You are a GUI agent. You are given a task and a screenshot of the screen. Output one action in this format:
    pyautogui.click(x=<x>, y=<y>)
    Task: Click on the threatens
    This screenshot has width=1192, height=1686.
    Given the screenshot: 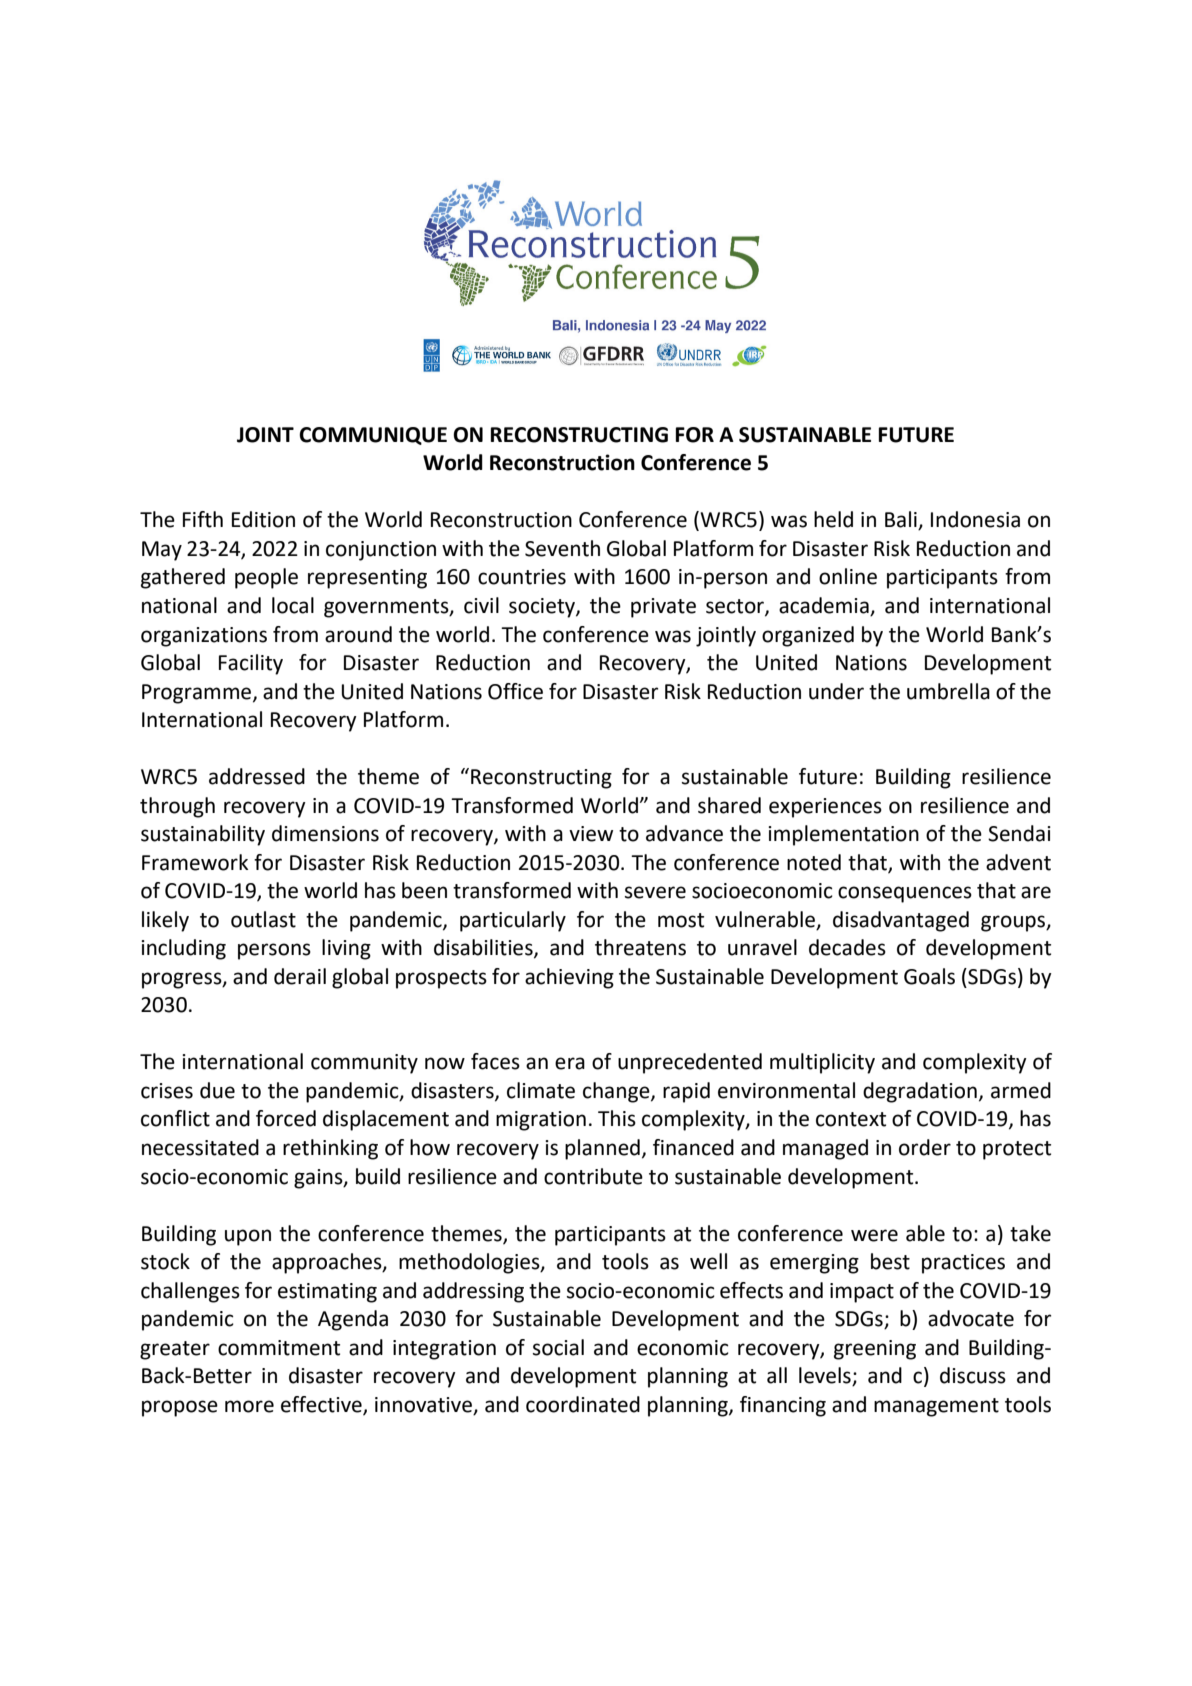 What is the action you would take?
    pyautogui.click(x=640, y=947)
